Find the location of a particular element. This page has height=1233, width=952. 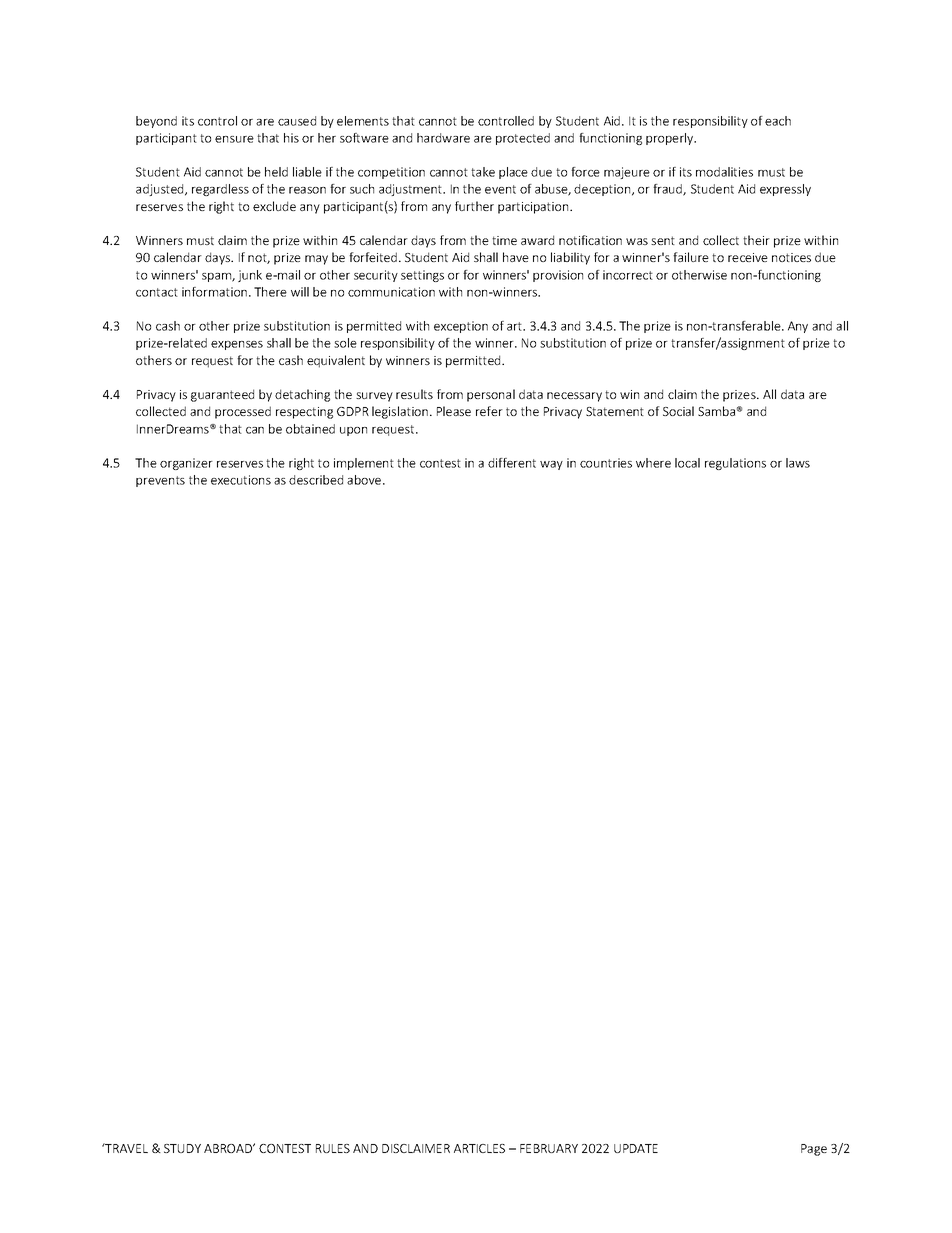

RULES is located at coordinates (333, 1148).
